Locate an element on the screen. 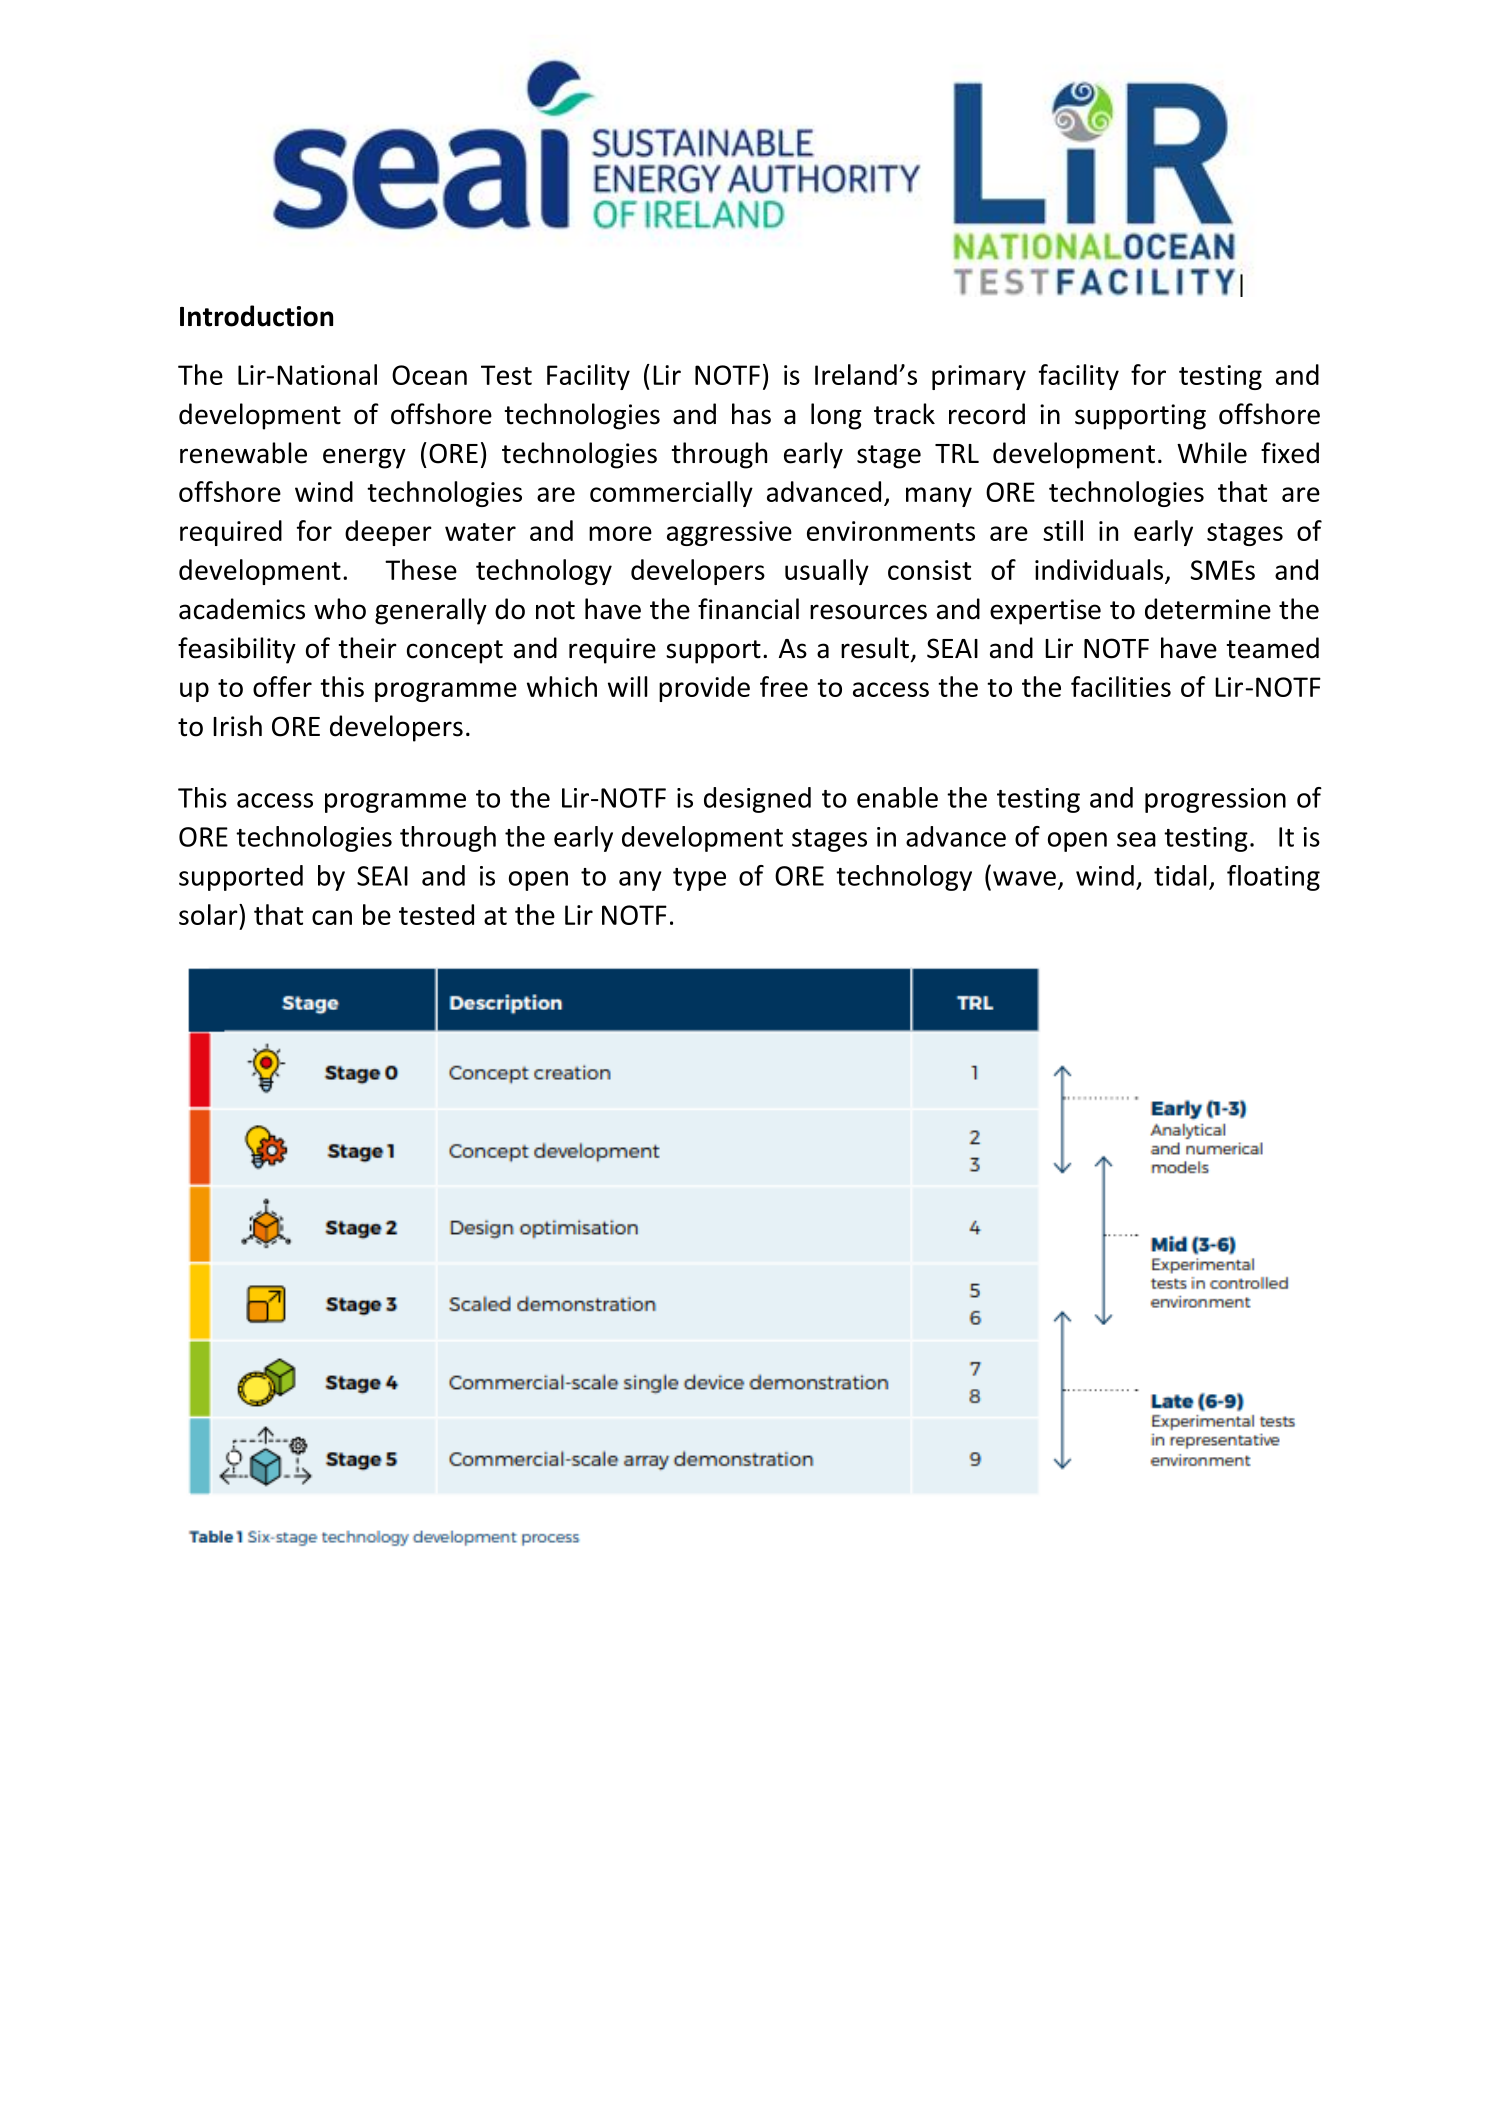  commercially is located at coordinates (671, 494).
